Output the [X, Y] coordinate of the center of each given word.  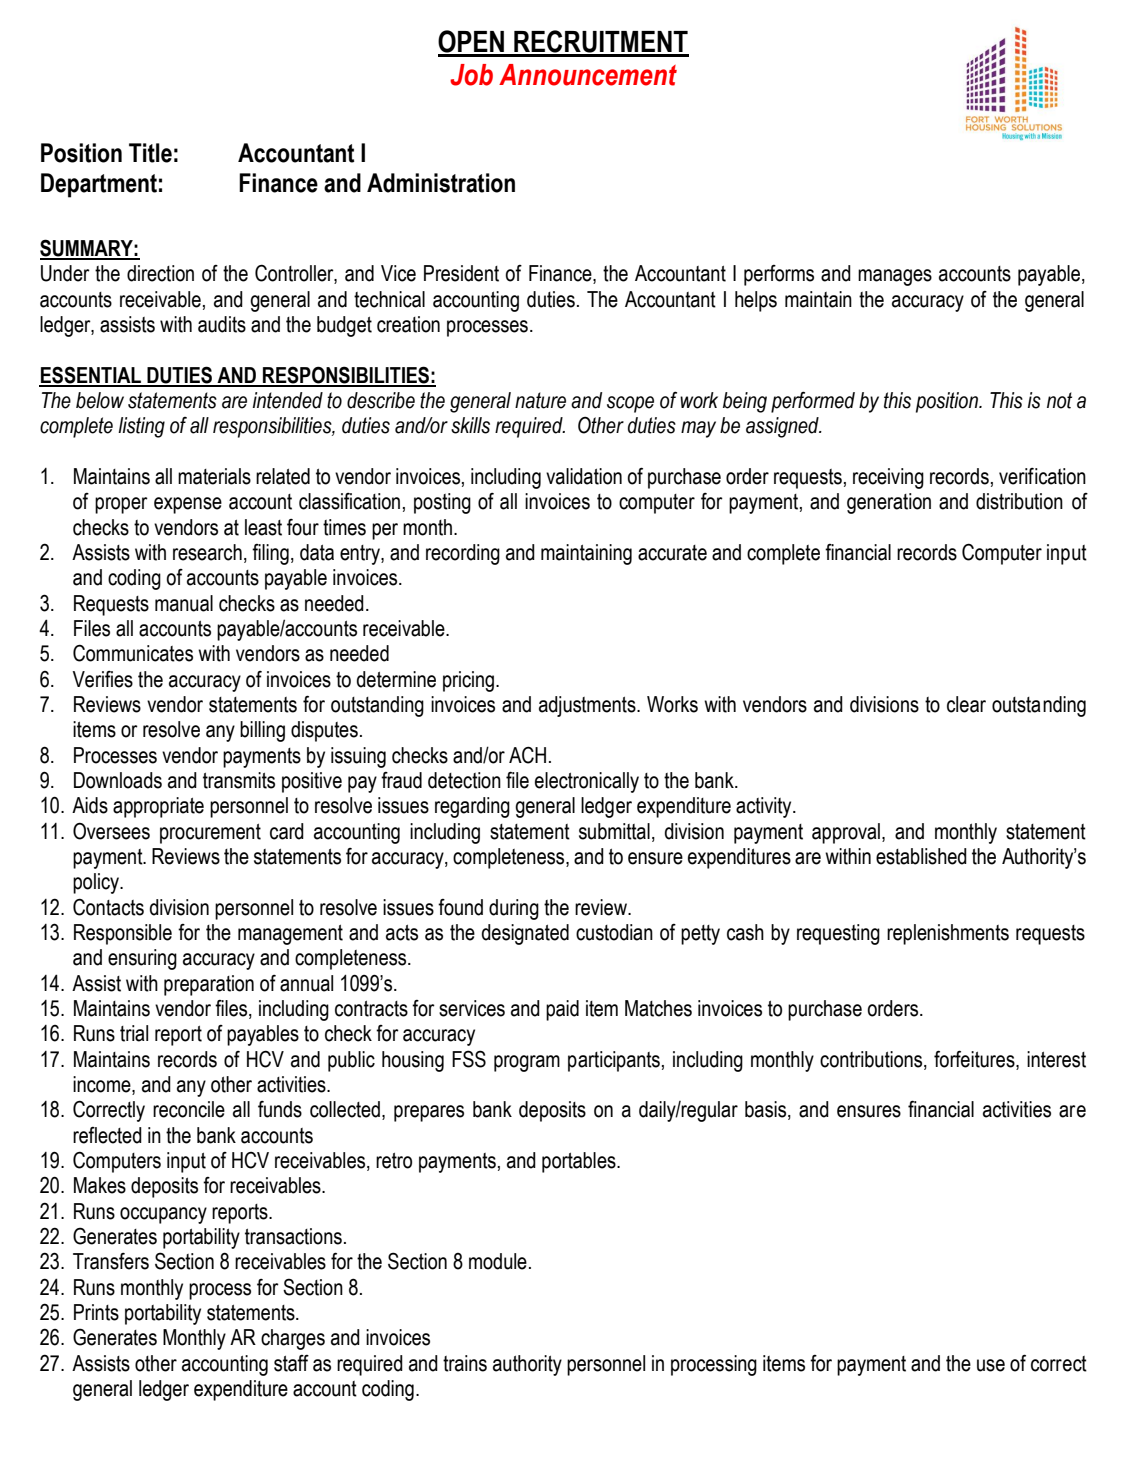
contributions [872, 1060]
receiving [888, 478]
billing [262, 731]
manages [895, 277]
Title [150, 153]
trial [134, 1033]
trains [465, 1363]
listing [141, 427]
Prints [96, 1312]
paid [562, 1010]
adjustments [588, 706]
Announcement [588, 75]
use [991, 1365]
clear [966, 704]
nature [540, 400]
